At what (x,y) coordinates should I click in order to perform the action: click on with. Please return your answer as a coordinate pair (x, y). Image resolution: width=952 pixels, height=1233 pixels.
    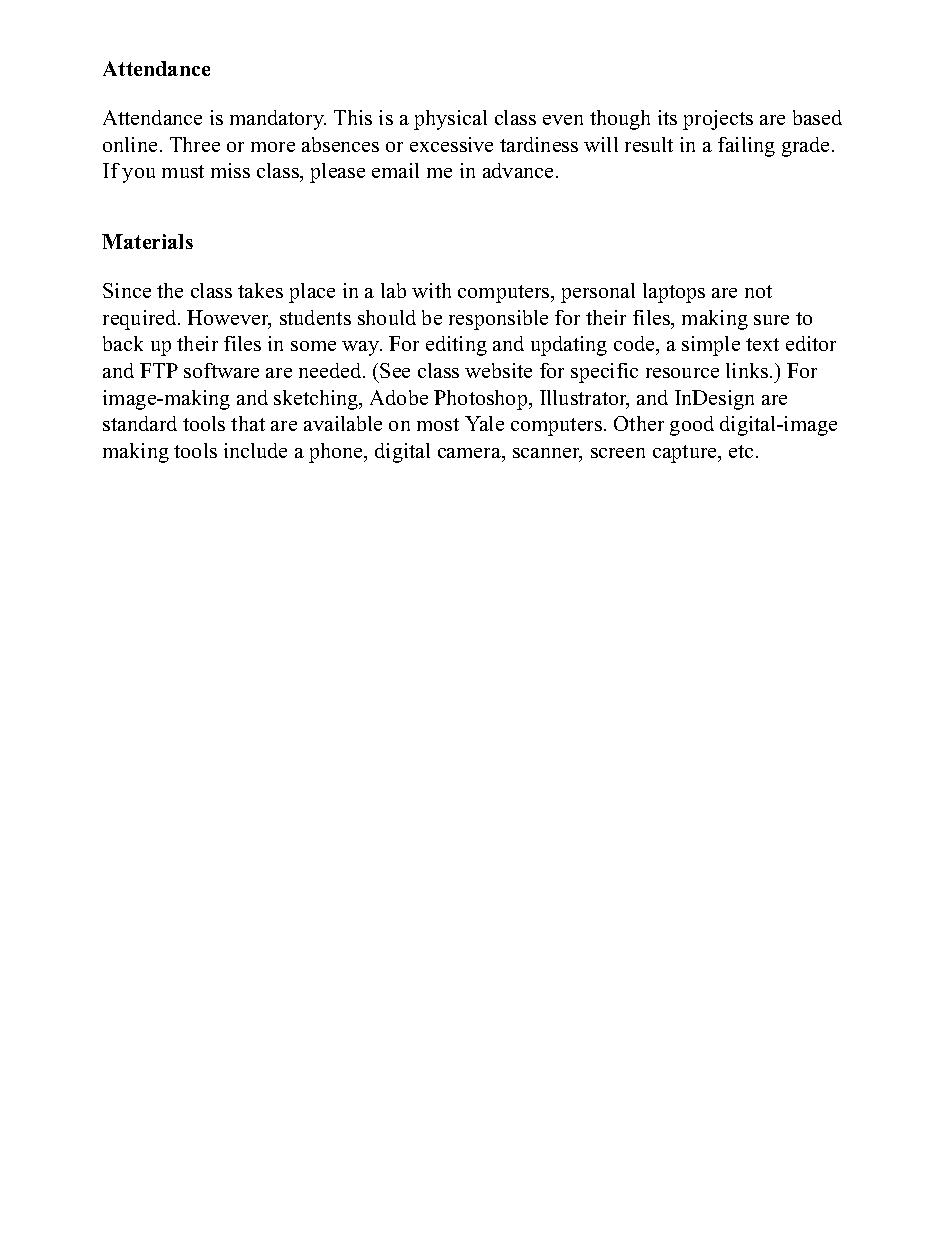
    Looking at the image, I should click on (431, 290).
